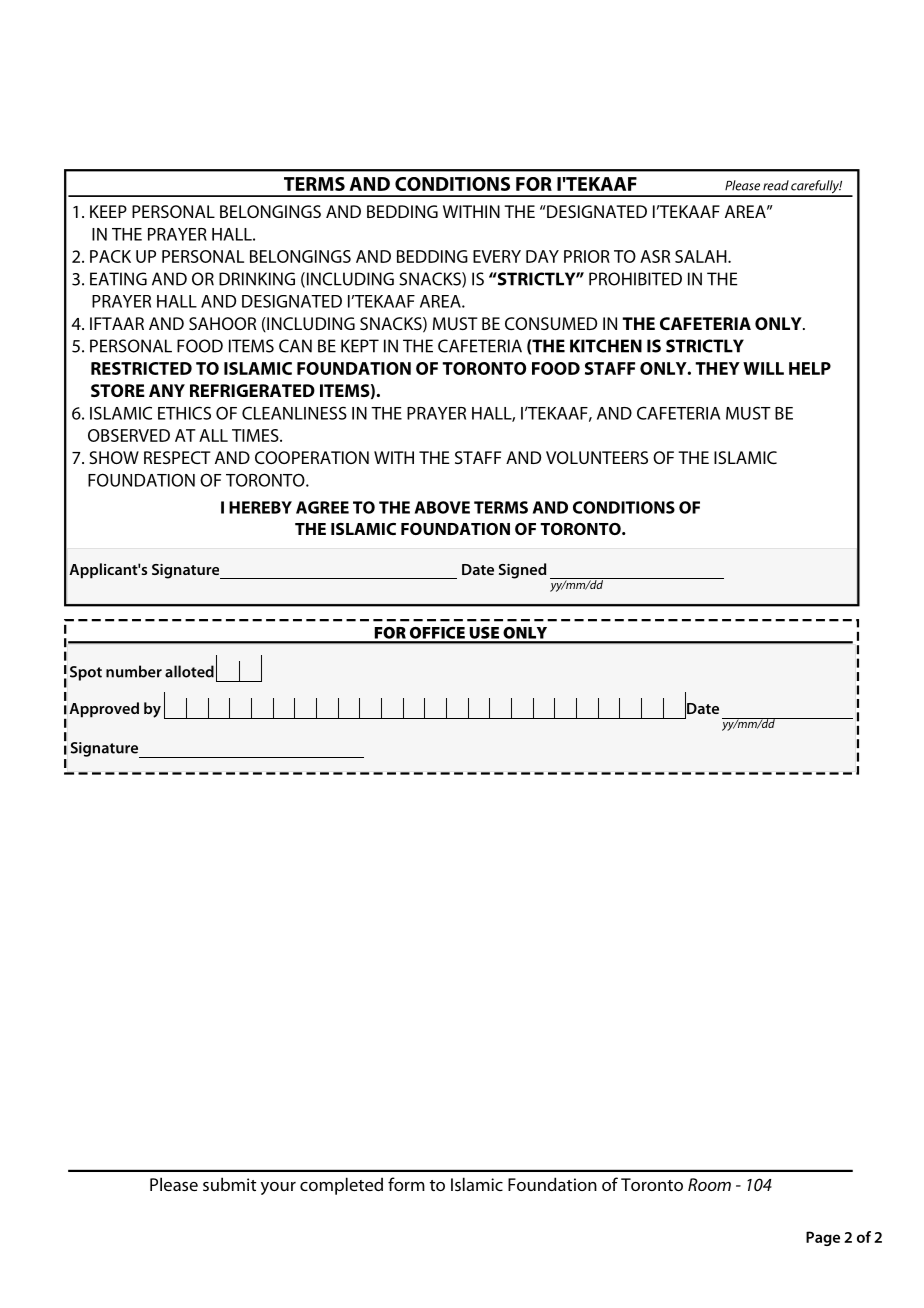  What do you see at coordinates (709, 1184) in the page?
I see `Room` at bounding box center [709, 1184].
